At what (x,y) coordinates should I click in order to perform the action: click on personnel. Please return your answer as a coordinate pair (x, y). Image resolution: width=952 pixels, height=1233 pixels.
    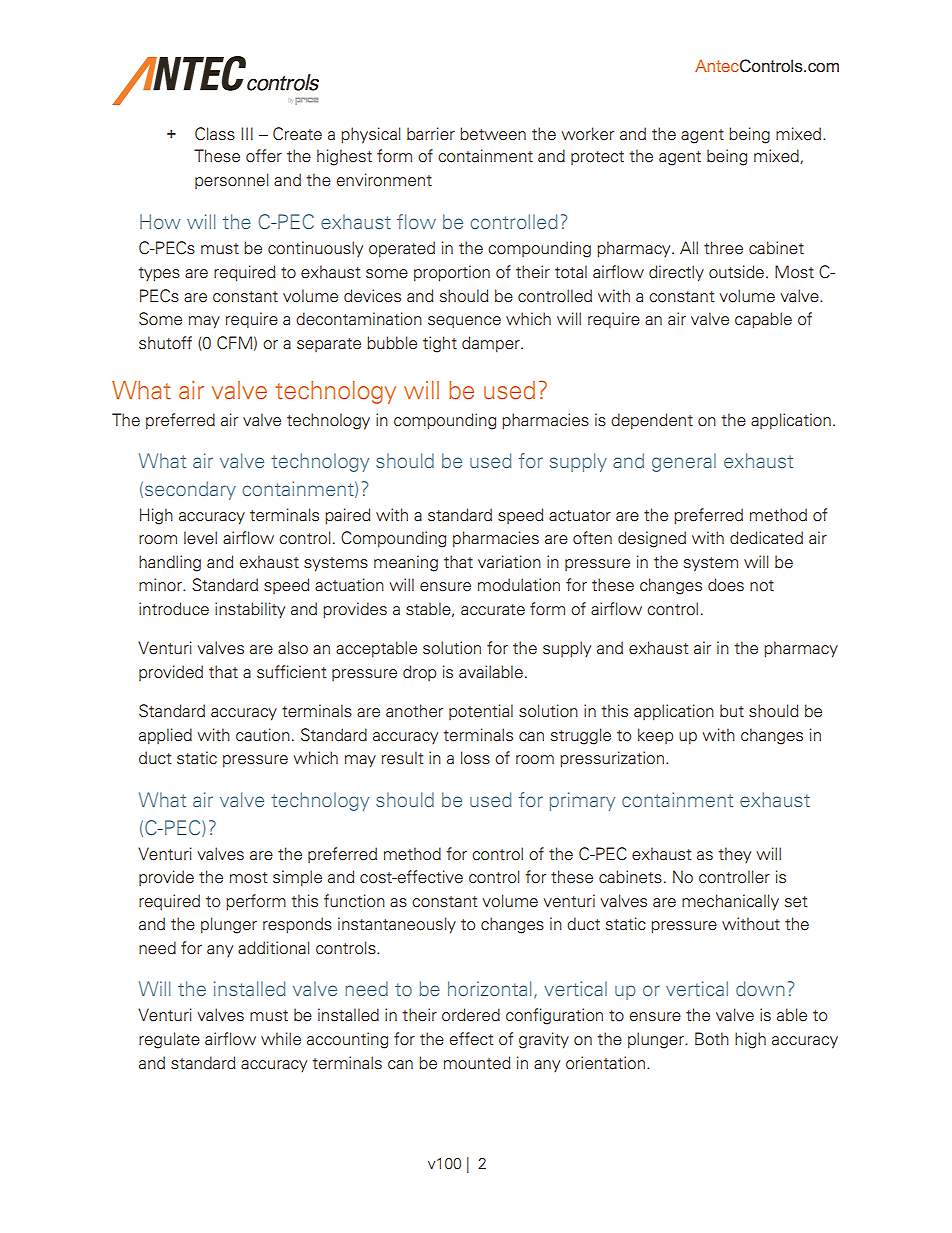
    Looking at the image, I should click on (231, 181).
